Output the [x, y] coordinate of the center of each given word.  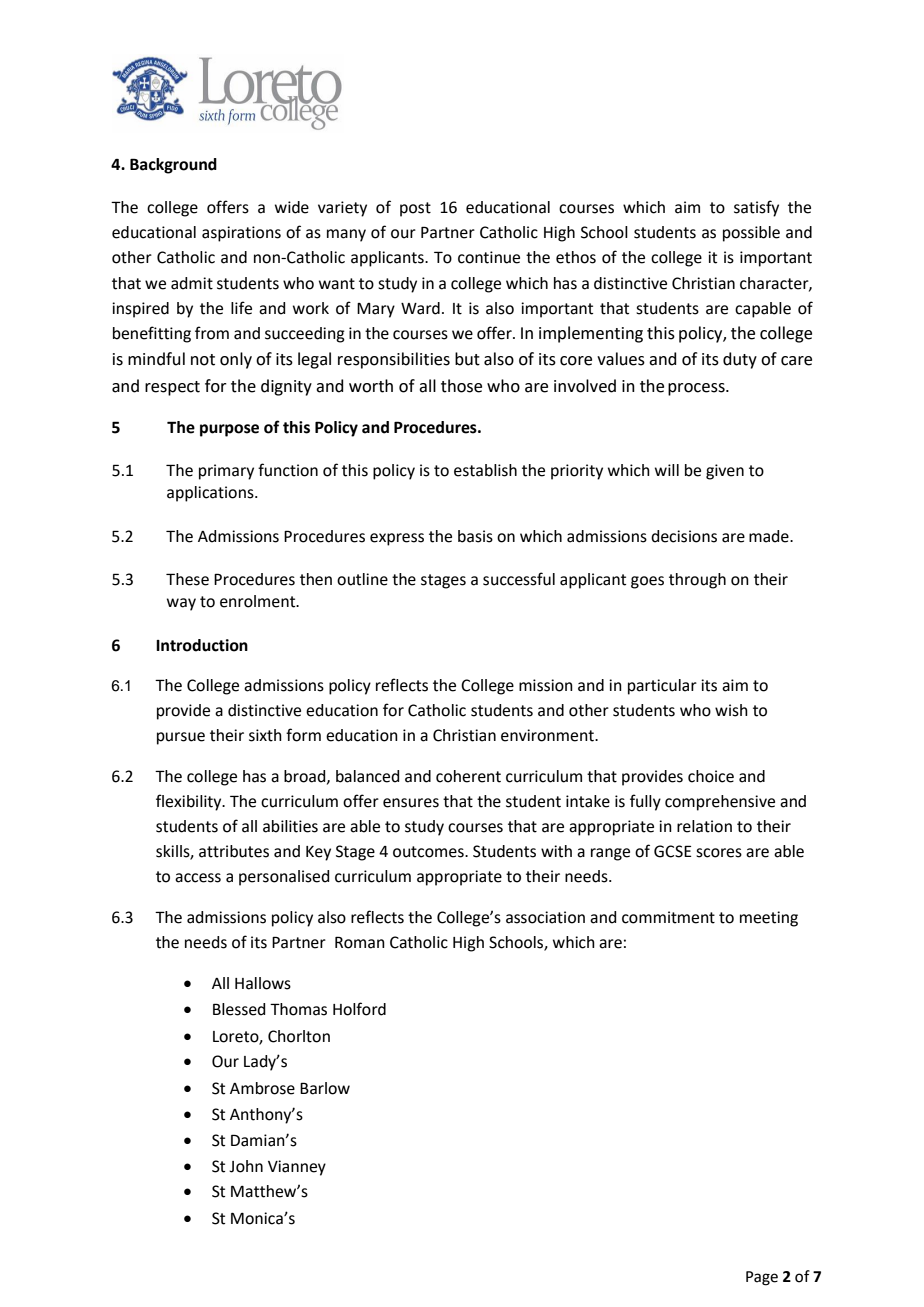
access [198, 878]
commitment [668, 917]
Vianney [297, 1168]
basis [475, 536]
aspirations [241, 234]
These [187, 579]
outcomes [429, 852]
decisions [684, 536]
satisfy [756, 208]
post [415, 209]
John [246, 1166]
